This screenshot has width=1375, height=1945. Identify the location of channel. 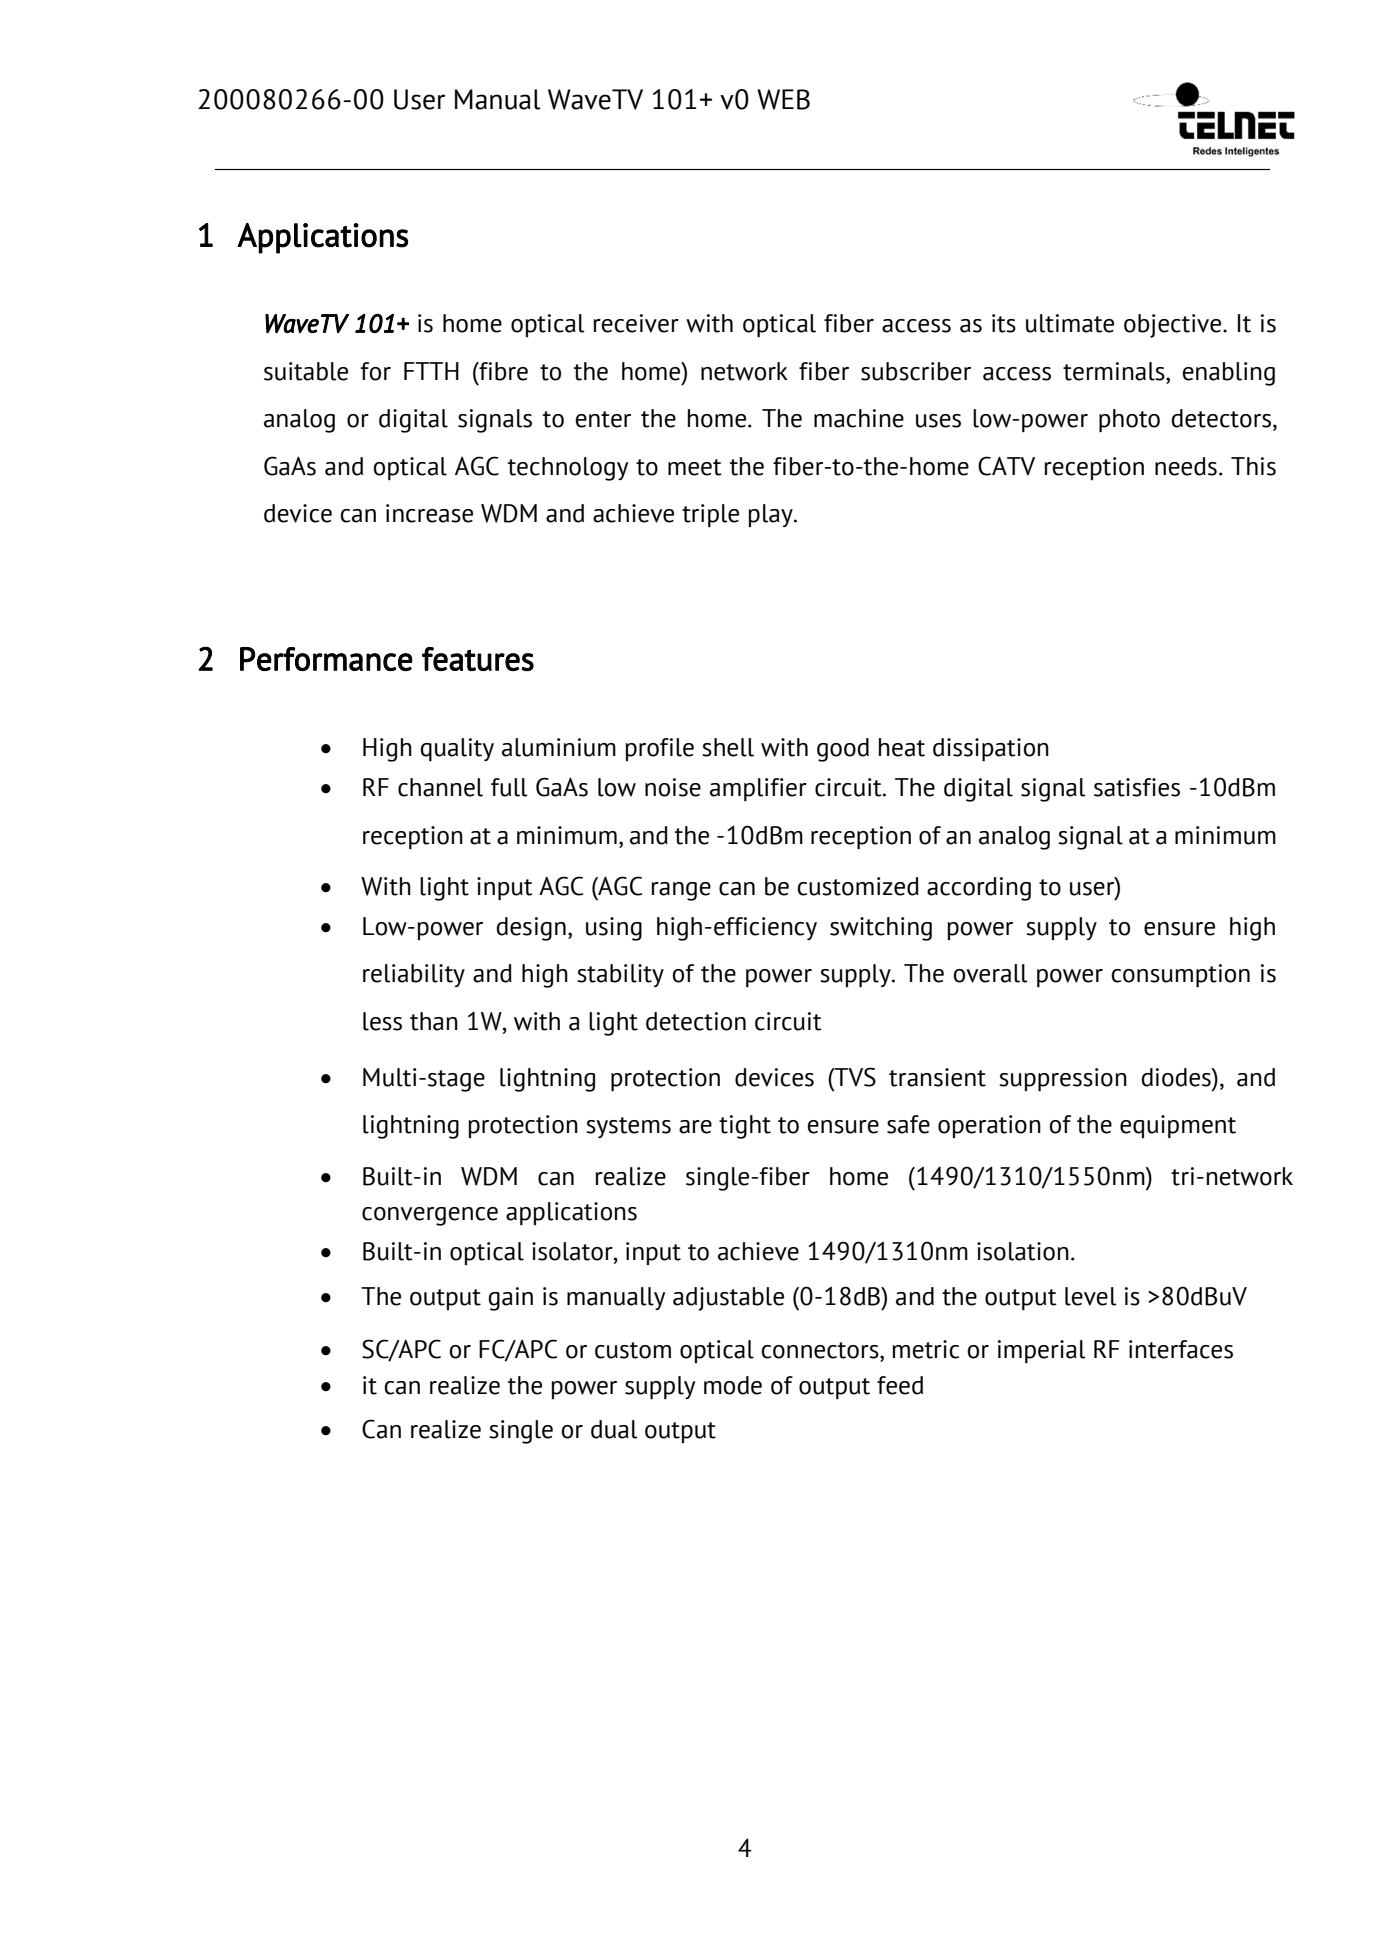
(440, 787).
